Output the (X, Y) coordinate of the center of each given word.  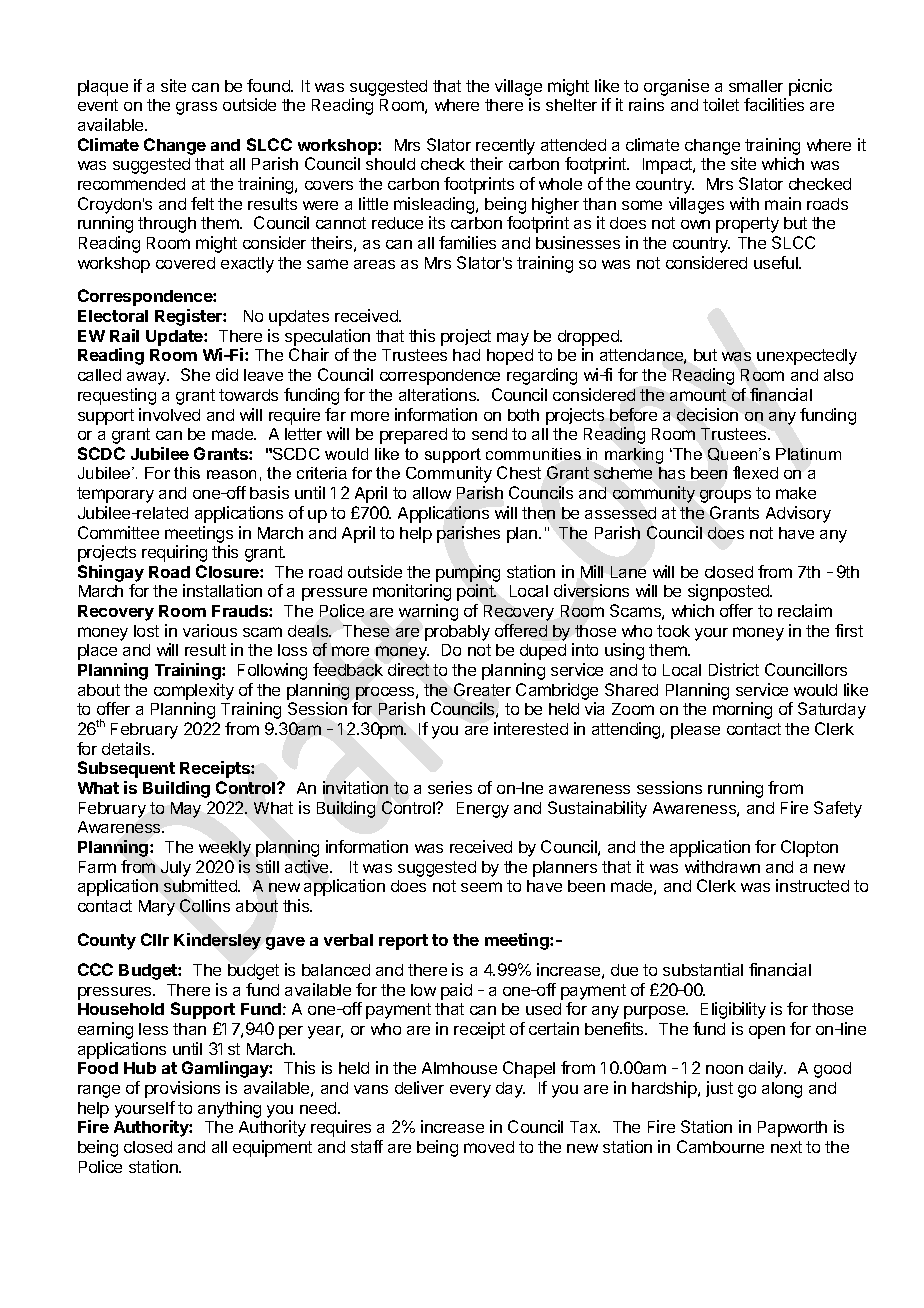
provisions (182, 1089)
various (210, 630)
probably (457, 633)
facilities (774, 104)
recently (505, 147)
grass (196, 108)
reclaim (805, 610)
